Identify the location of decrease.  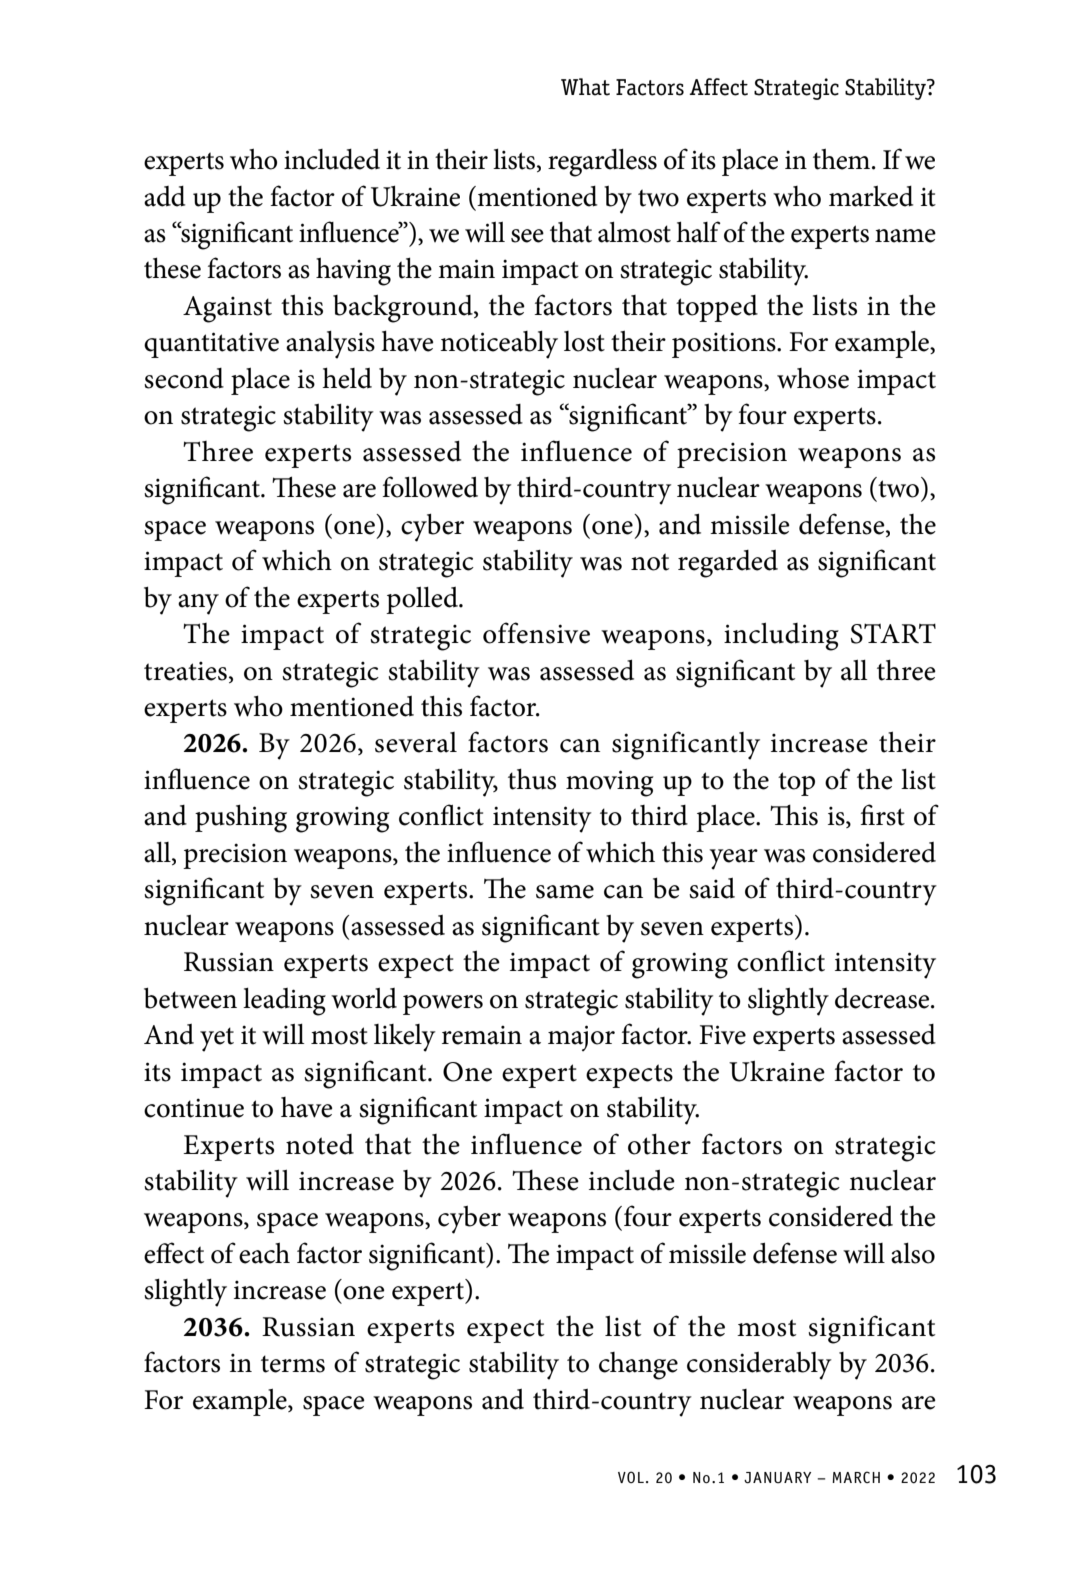
(883, 998).
